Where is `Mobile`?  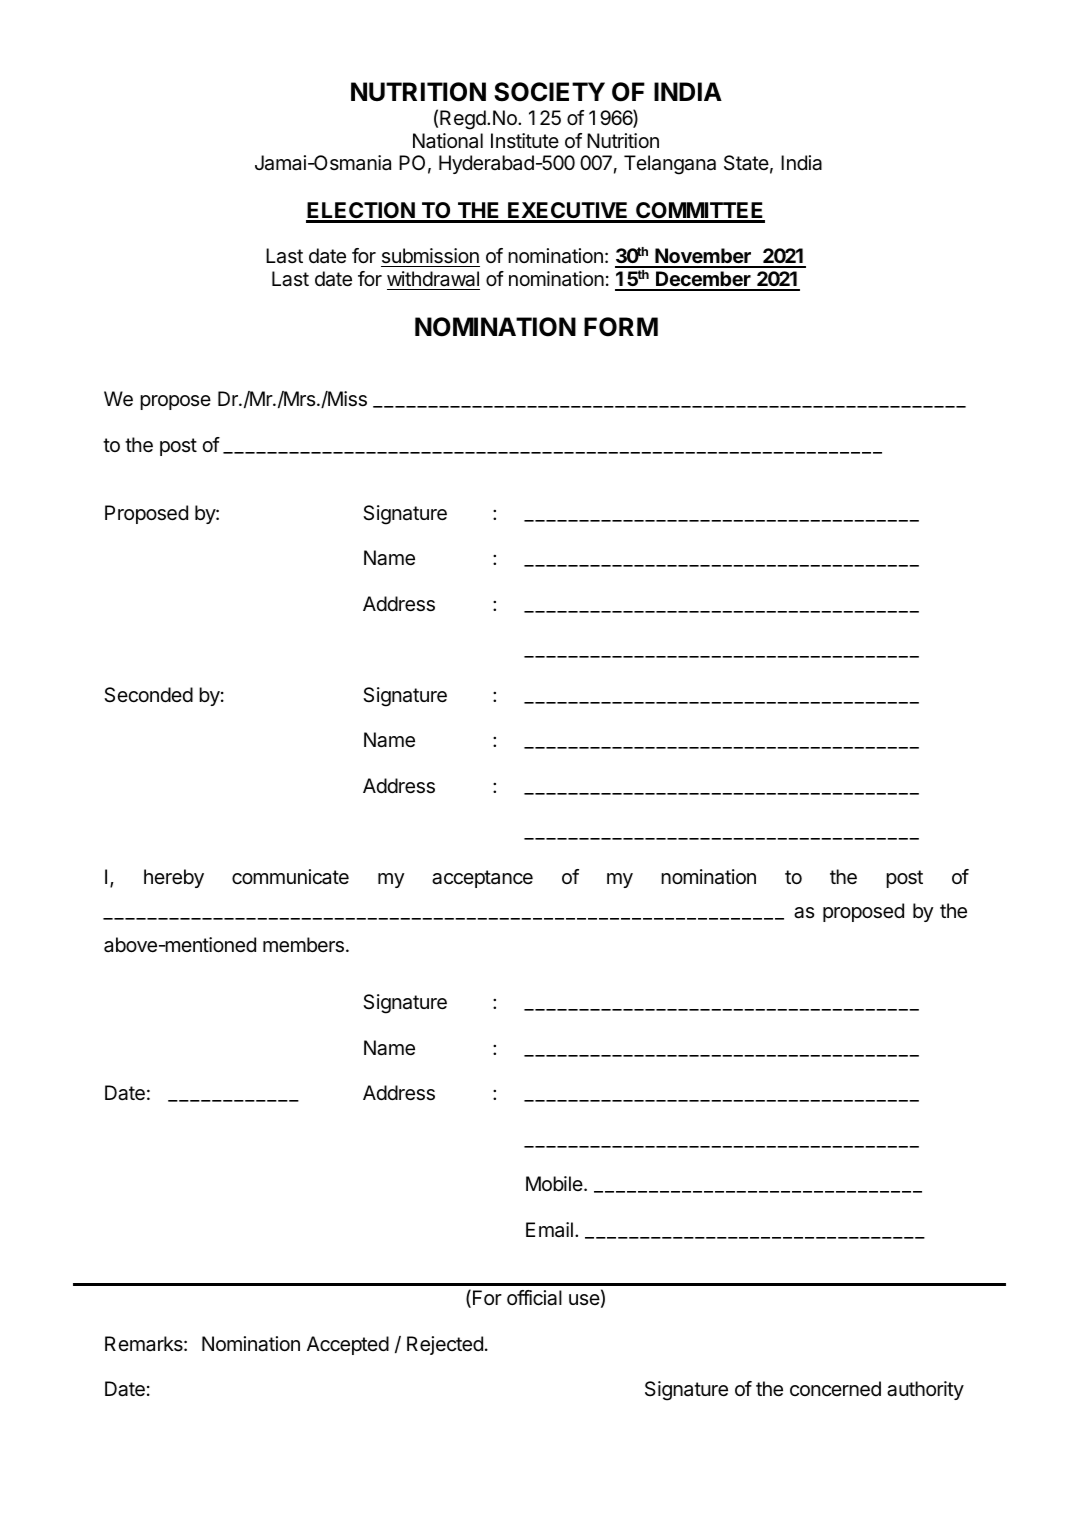 Mobile is located at coordinates (555, 1183).
